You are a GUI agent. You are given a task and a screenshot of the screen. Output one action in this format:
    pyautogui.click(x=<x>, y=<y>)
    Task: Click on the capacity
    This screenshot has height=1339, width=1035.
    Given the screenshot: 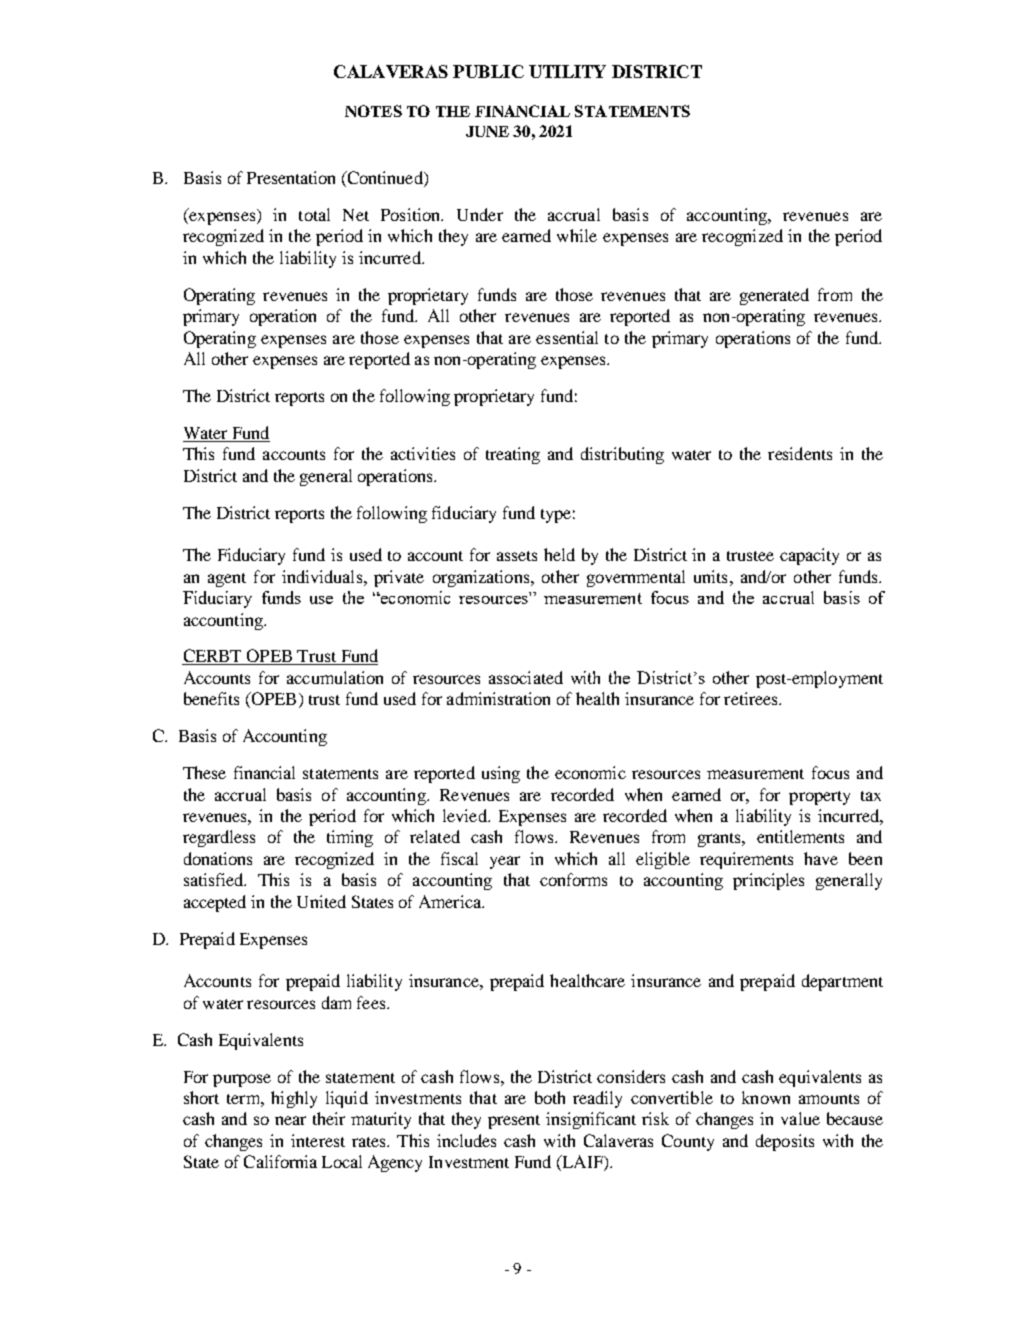 What is the action you would take?
    pyautogui.click(x=809, y=556)
